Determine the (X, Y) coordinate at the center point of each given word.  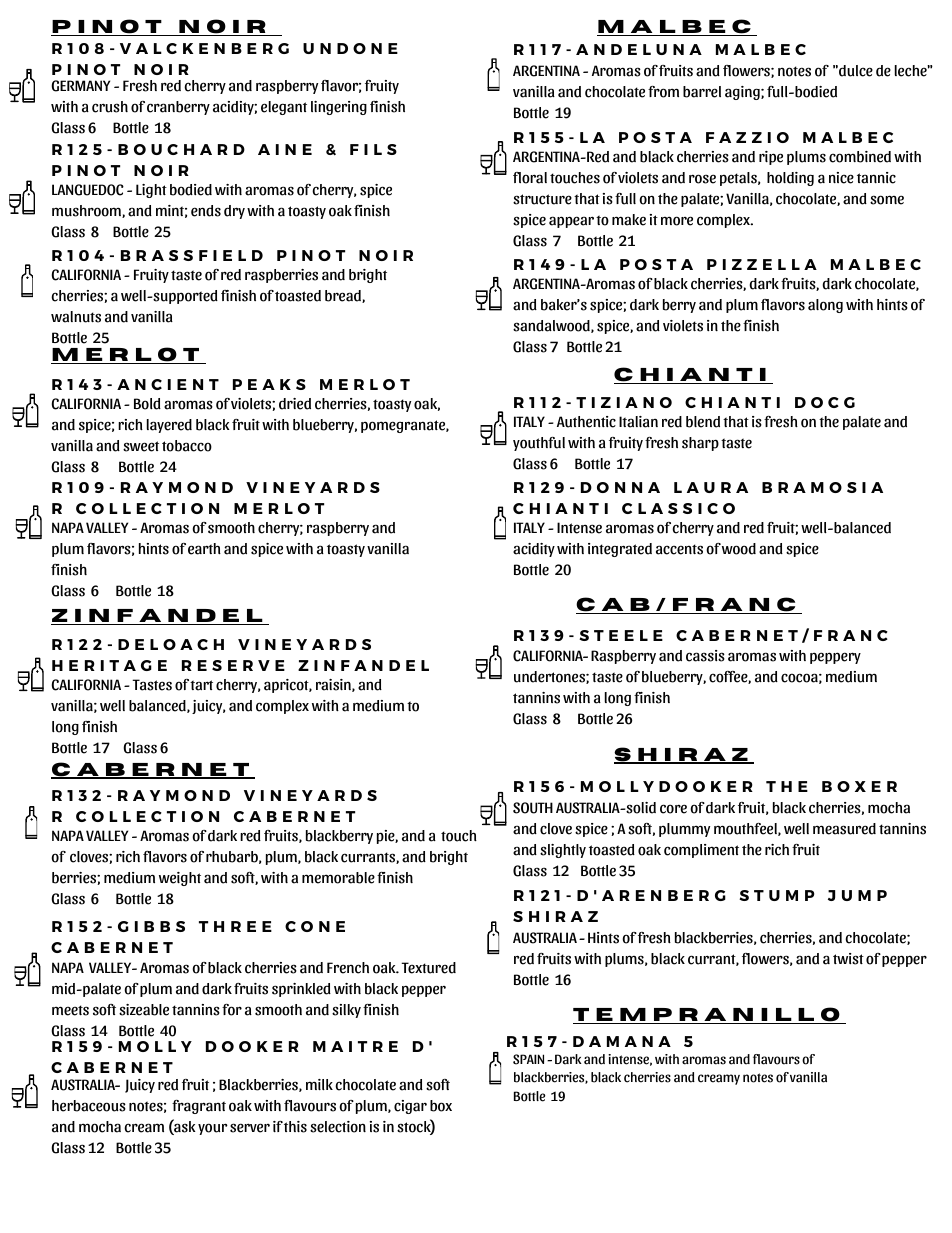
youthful (539, 444)
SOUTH (533, 808)
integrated (620, 550)
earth (204, 549)
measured (844, 829)
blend (703, 422)
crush (110, 107)
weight (180, 879)
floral (530, 178)
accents (679, 549)
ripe (771, 158)
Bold (147, 404)
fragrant (199, 1107)
